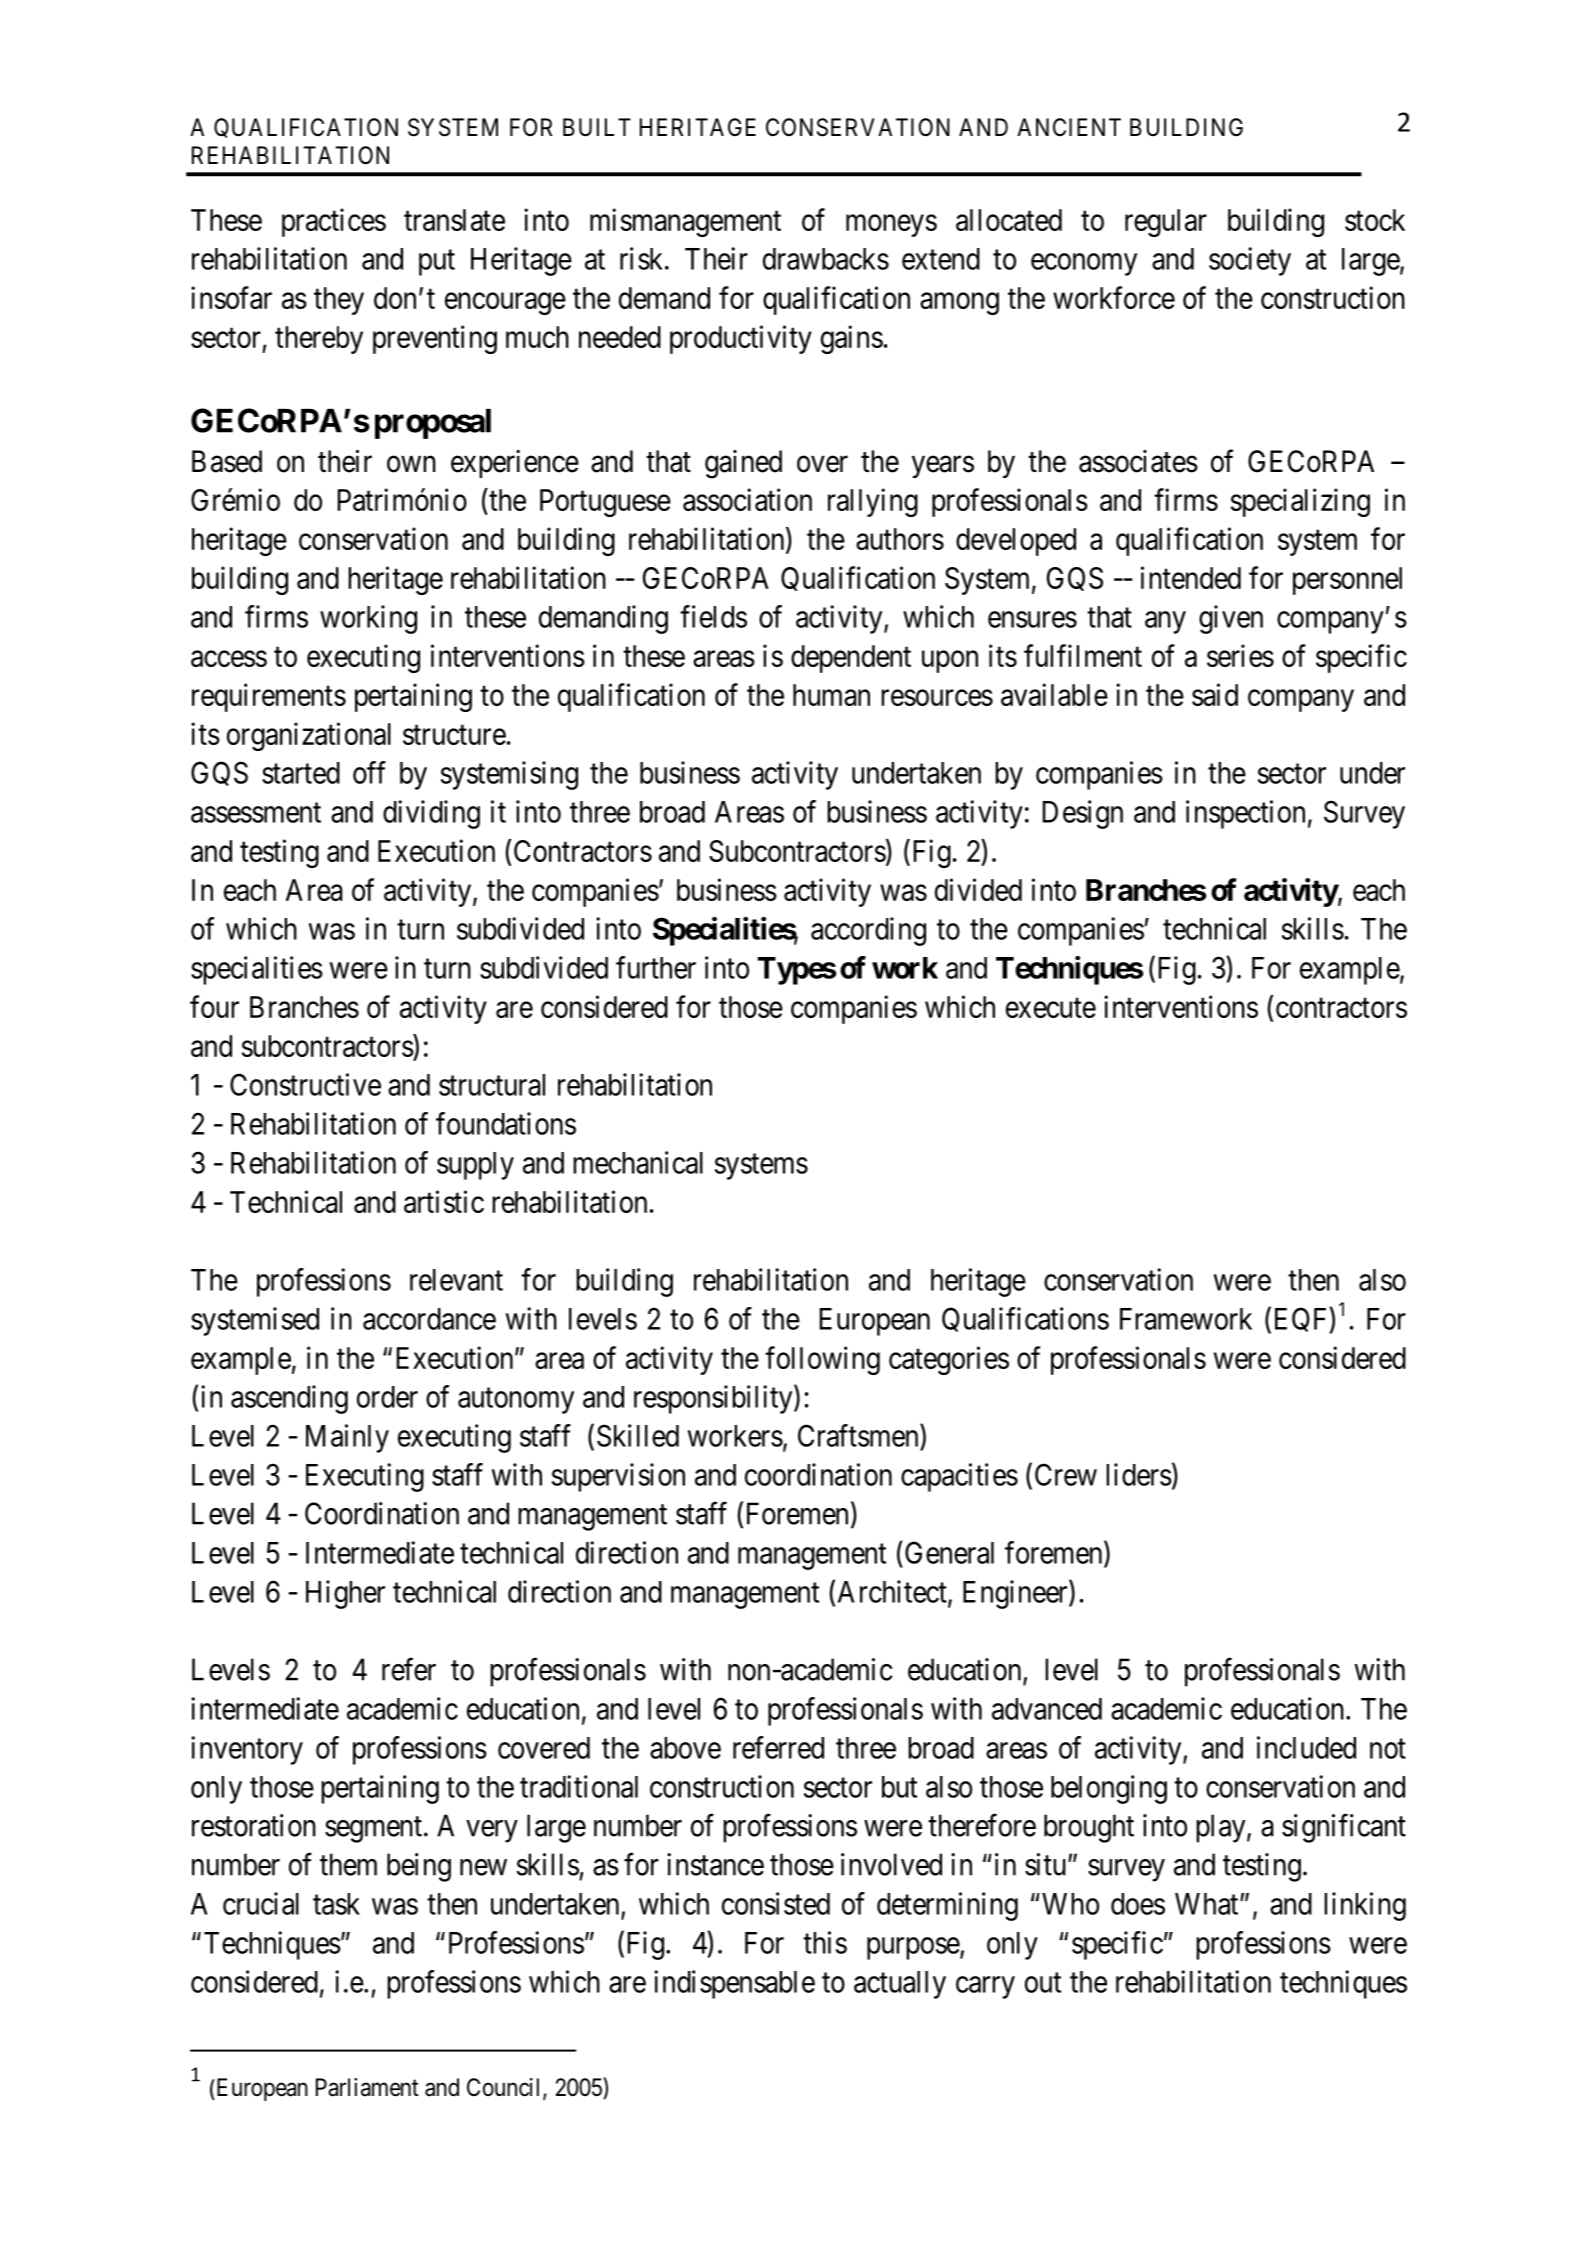  I want to click on Higher, so click(345, 1594).
